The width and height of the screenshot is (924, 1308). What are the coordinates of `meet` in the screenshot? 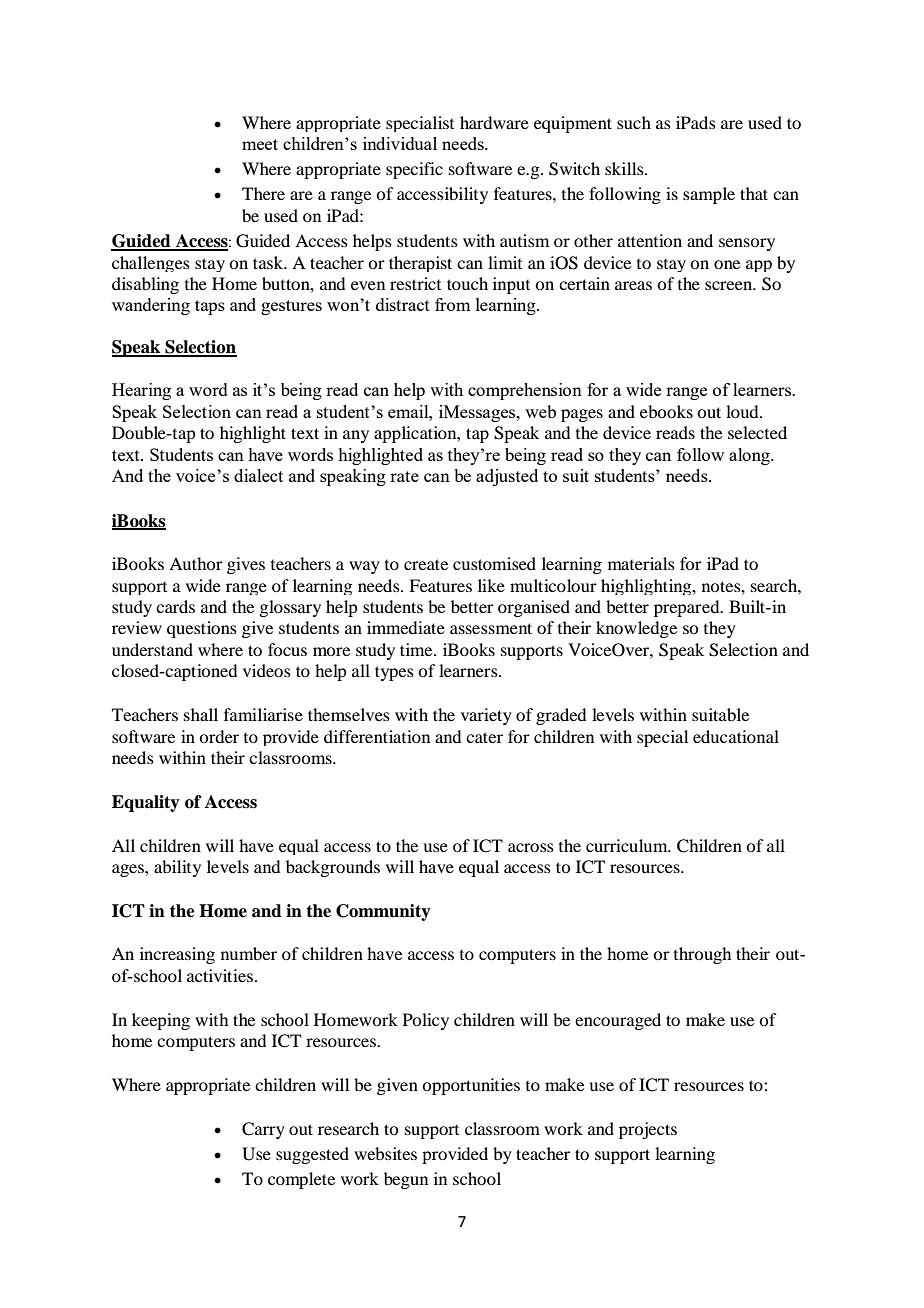 It's located at (260, 144).
